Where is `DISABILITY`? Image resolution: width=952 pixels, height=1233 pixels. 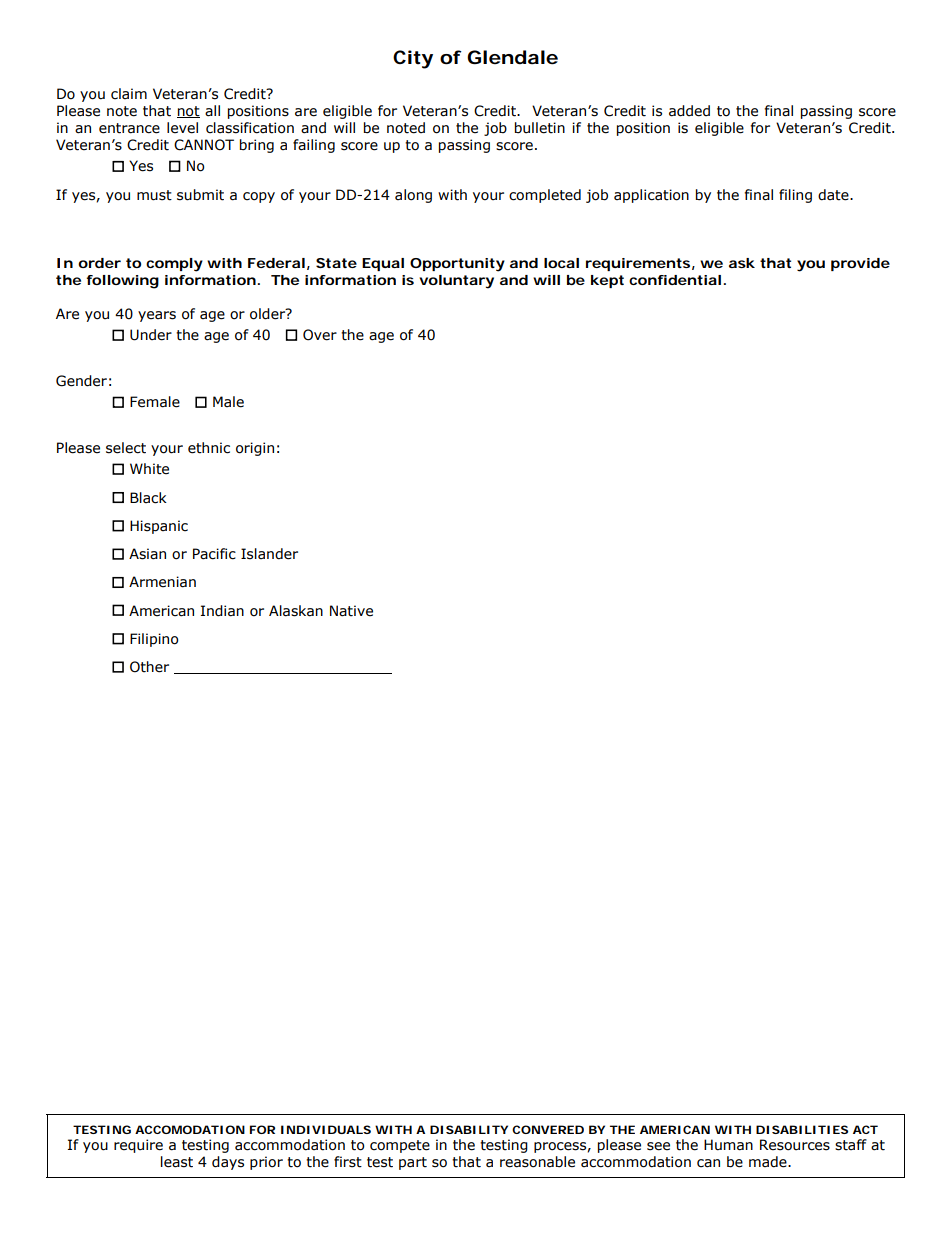
DISABILITY is located at coordinates (469, 1129).
